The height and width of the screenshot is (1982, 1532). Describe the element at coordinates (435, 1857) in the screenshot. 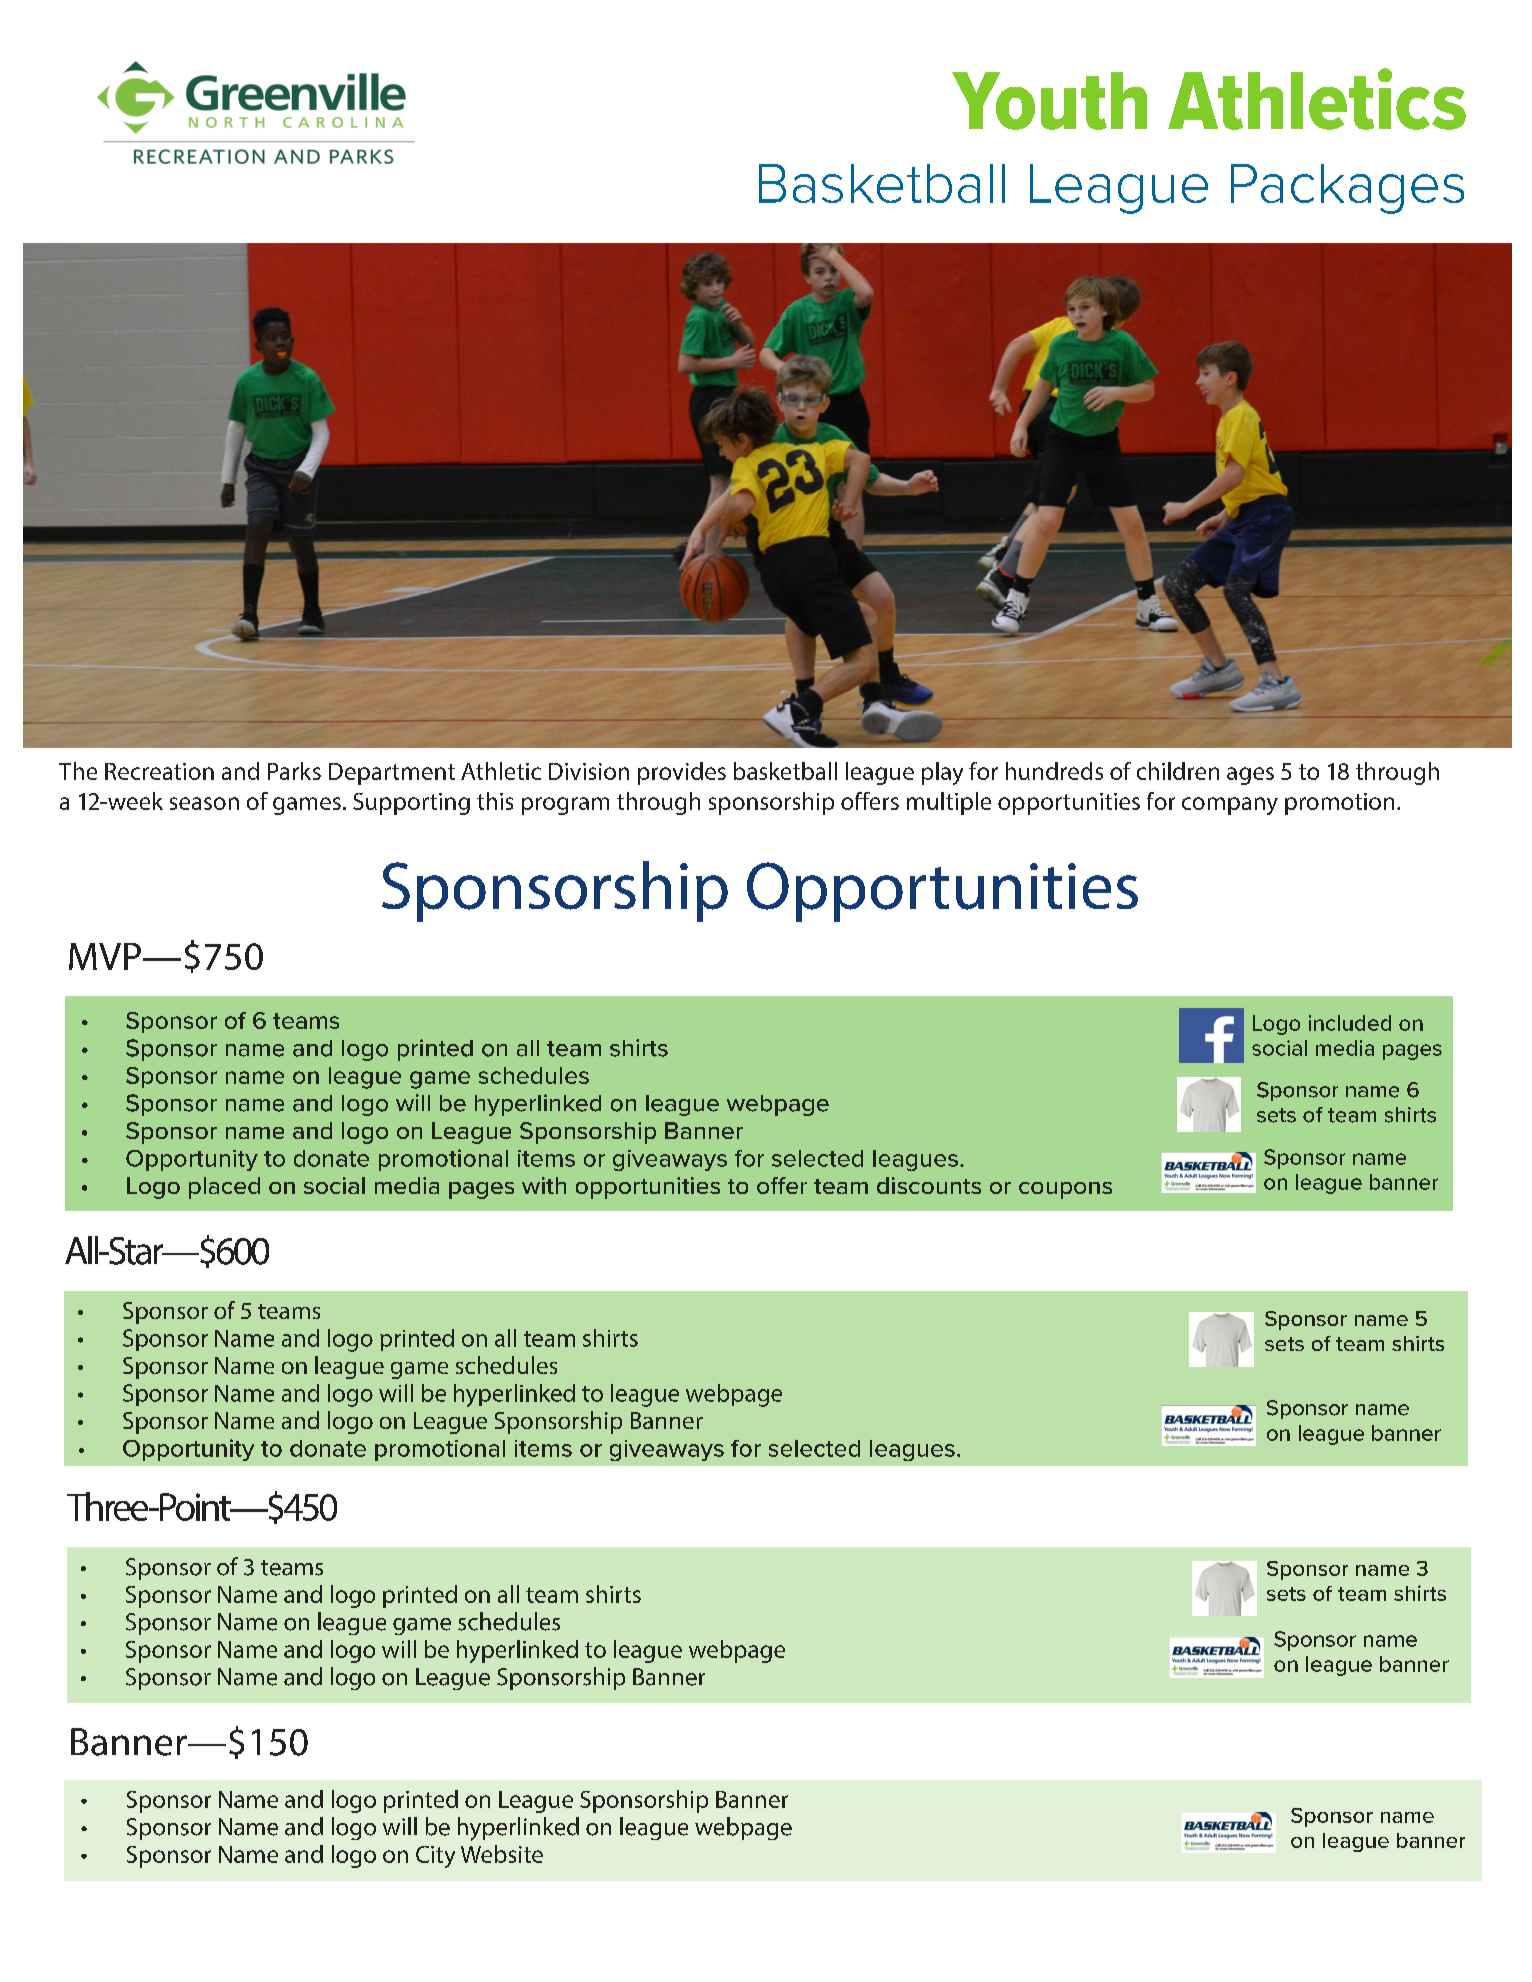

I see `City` at that location.
